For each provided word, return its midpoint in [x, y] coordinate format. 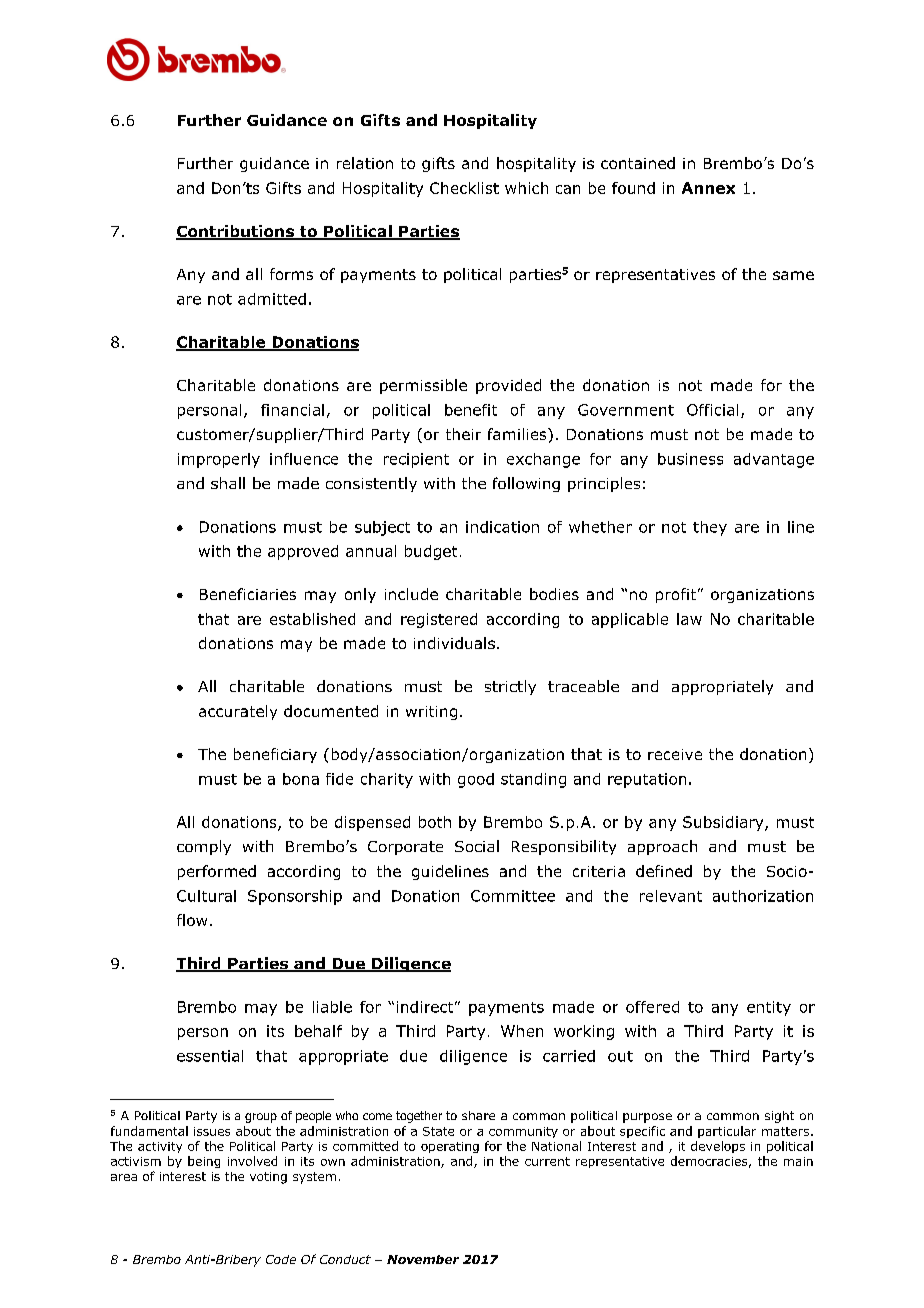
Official [712, 410]
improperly [219, 460]
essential [210, 1056]
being [204, 1162]
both [435, 822]
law [689, 619]
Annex [708, 188]
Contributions [236, 232]
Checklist [464, 188]
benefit [471, 410]
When [522, 1031]
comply [204, 847]
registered [439, 620]
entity [769, 1008]
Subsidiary [724, 823]
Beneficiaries [248, 594]
